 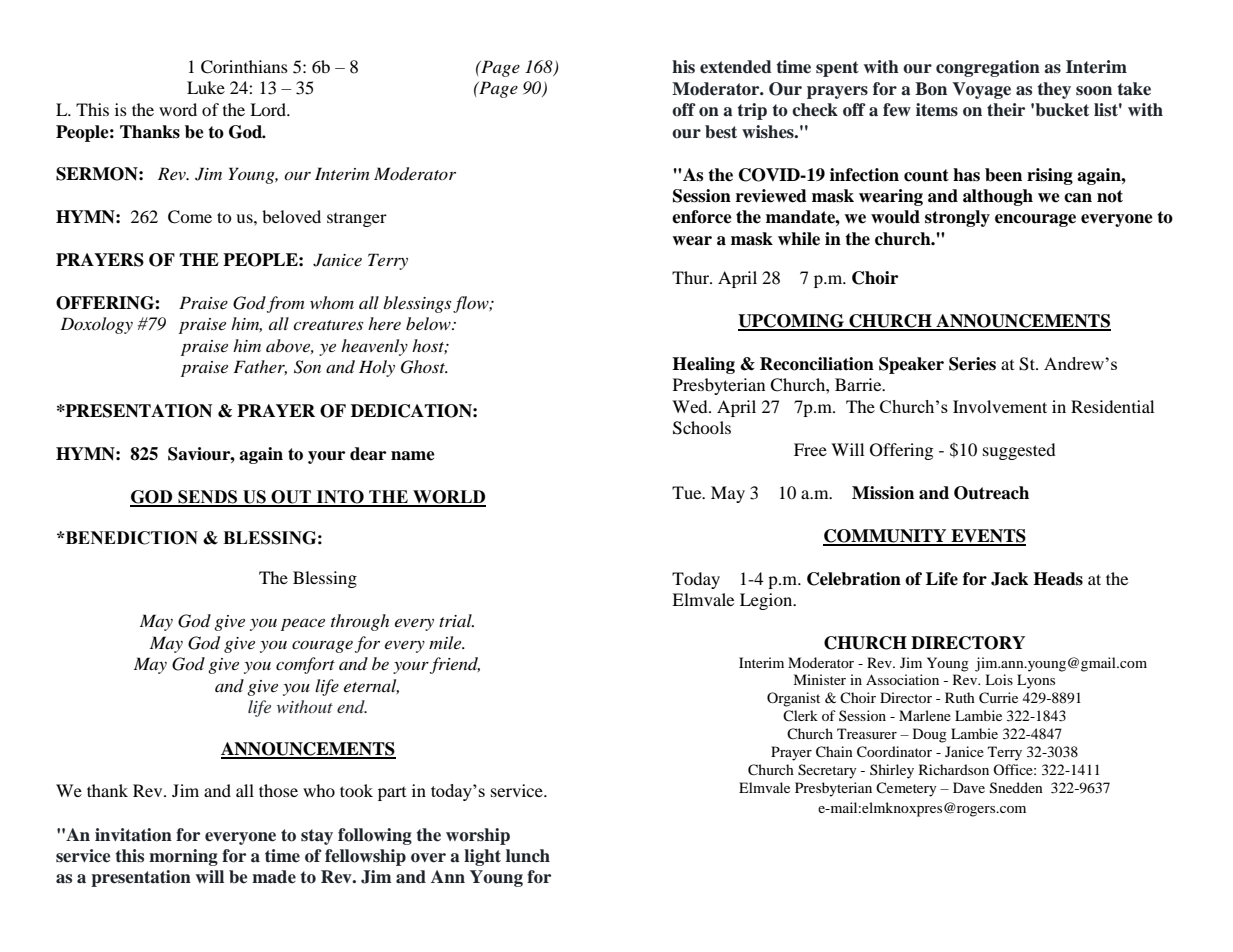 I want to click on peace, so click(x=303, y=624).
